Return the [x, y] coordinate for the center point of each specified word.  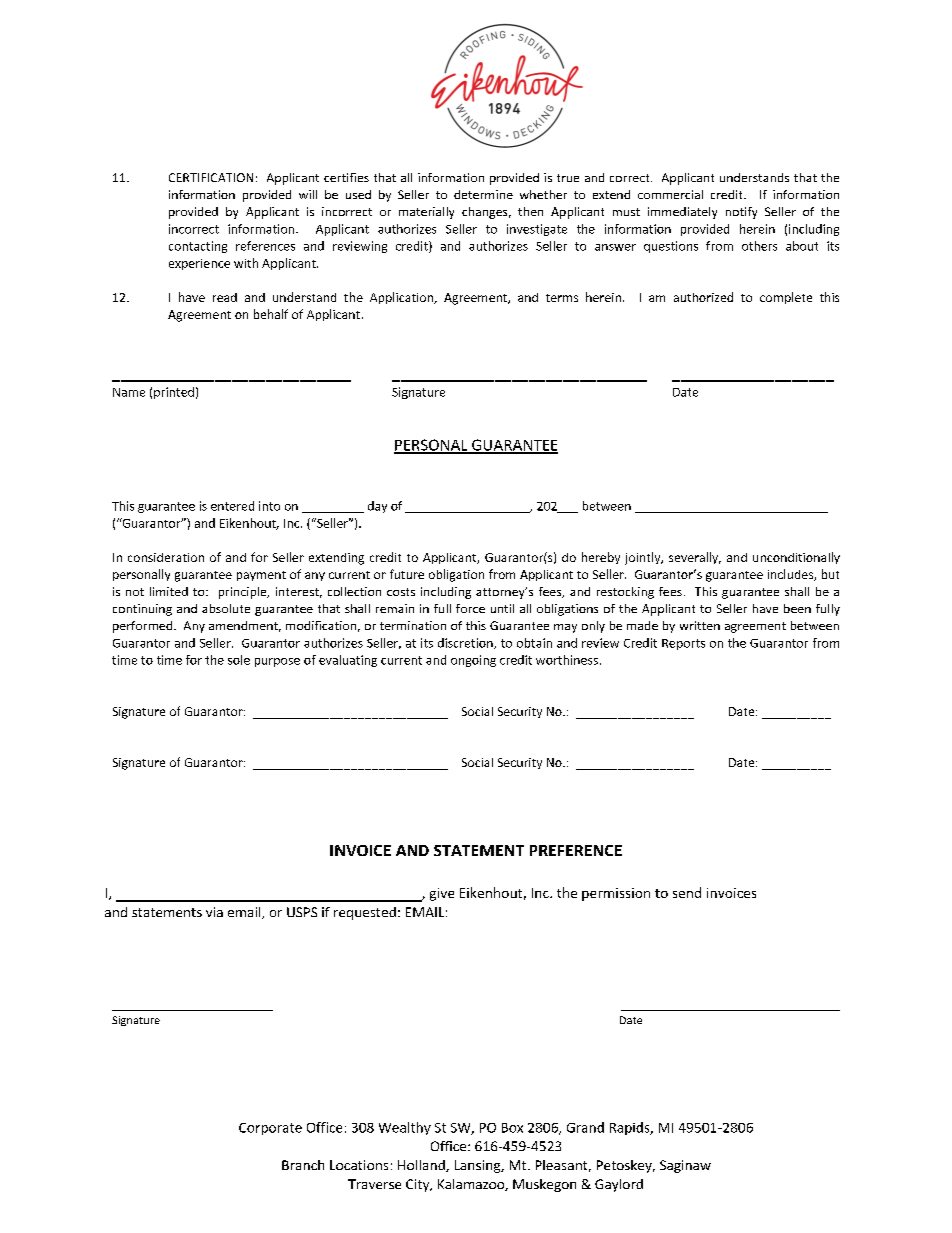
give [442, 894]
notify [741, 213]
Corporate [270, 1129]
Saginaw [685, 1166]
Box [512, 1128]
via [214, 912]
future [407, 574]
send [687, 892]
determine [483, 194]
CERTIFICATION [211, 177]
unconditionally [796, 558]
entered [232, 506]
